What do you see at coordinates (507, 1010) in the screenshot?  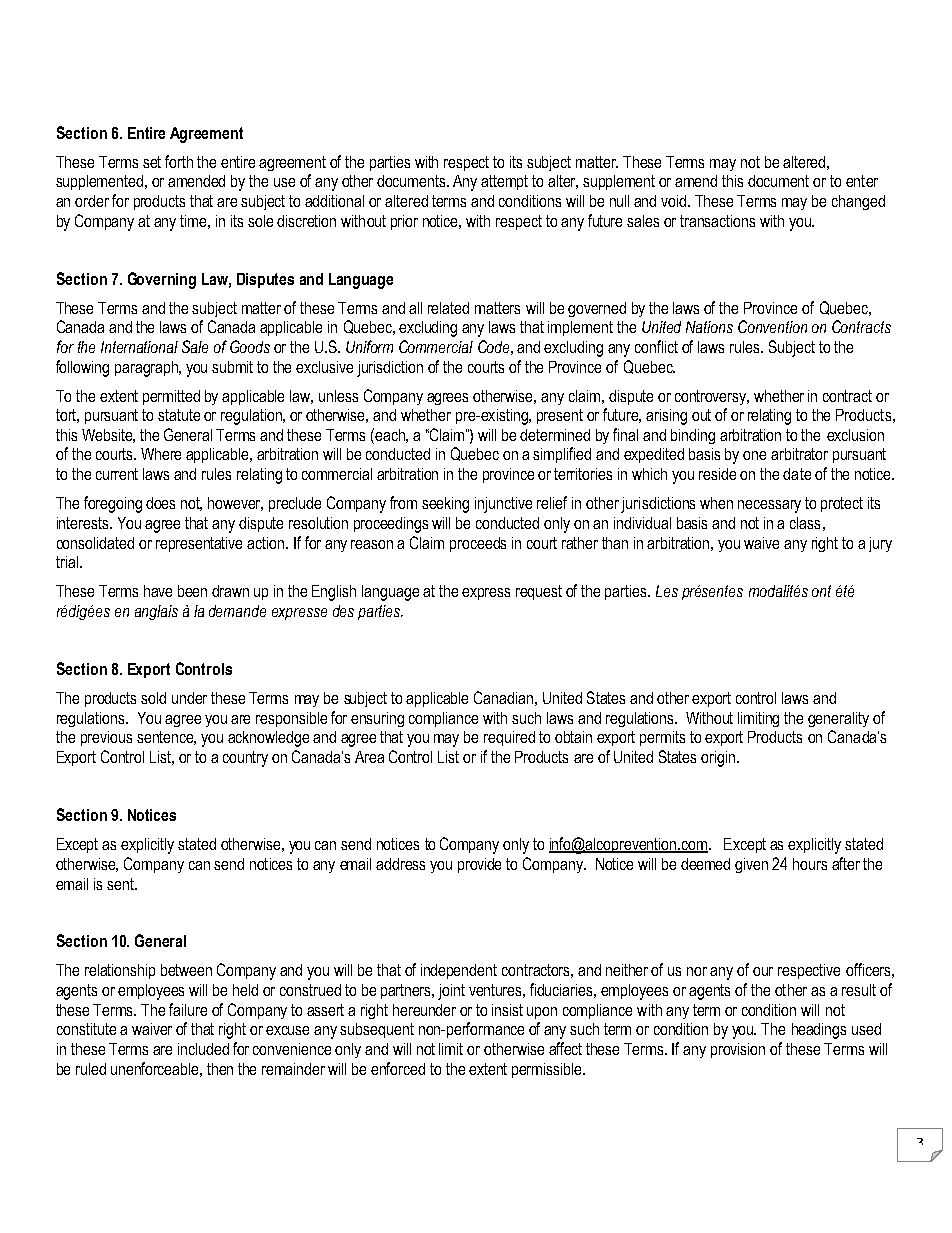 I see `insist` at bounding box center [507, 1010].
